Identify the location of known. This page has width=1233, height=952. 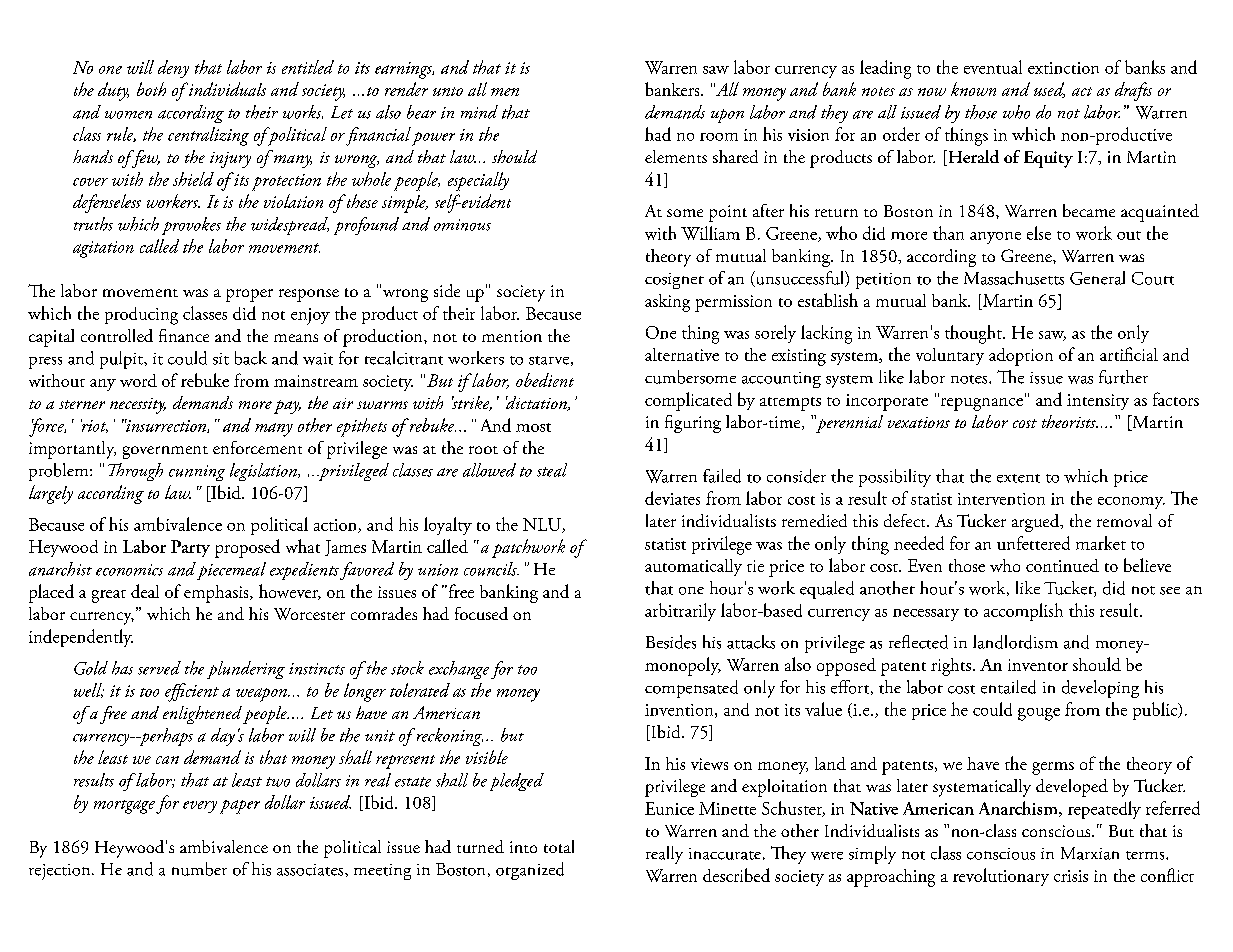
(973, 89).
